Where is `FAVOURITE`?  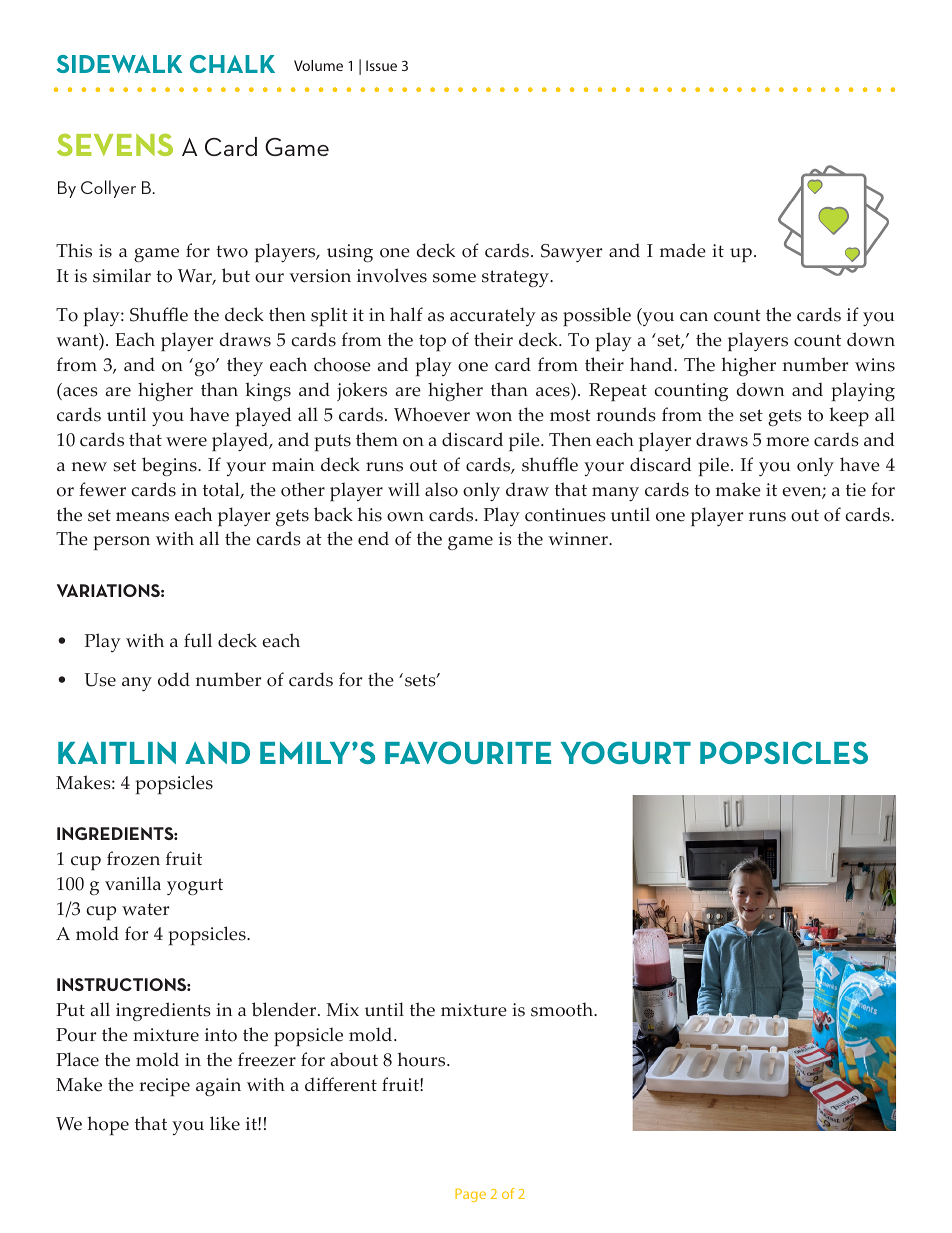
FAVOURITE is located at coordinates (468, 752).
